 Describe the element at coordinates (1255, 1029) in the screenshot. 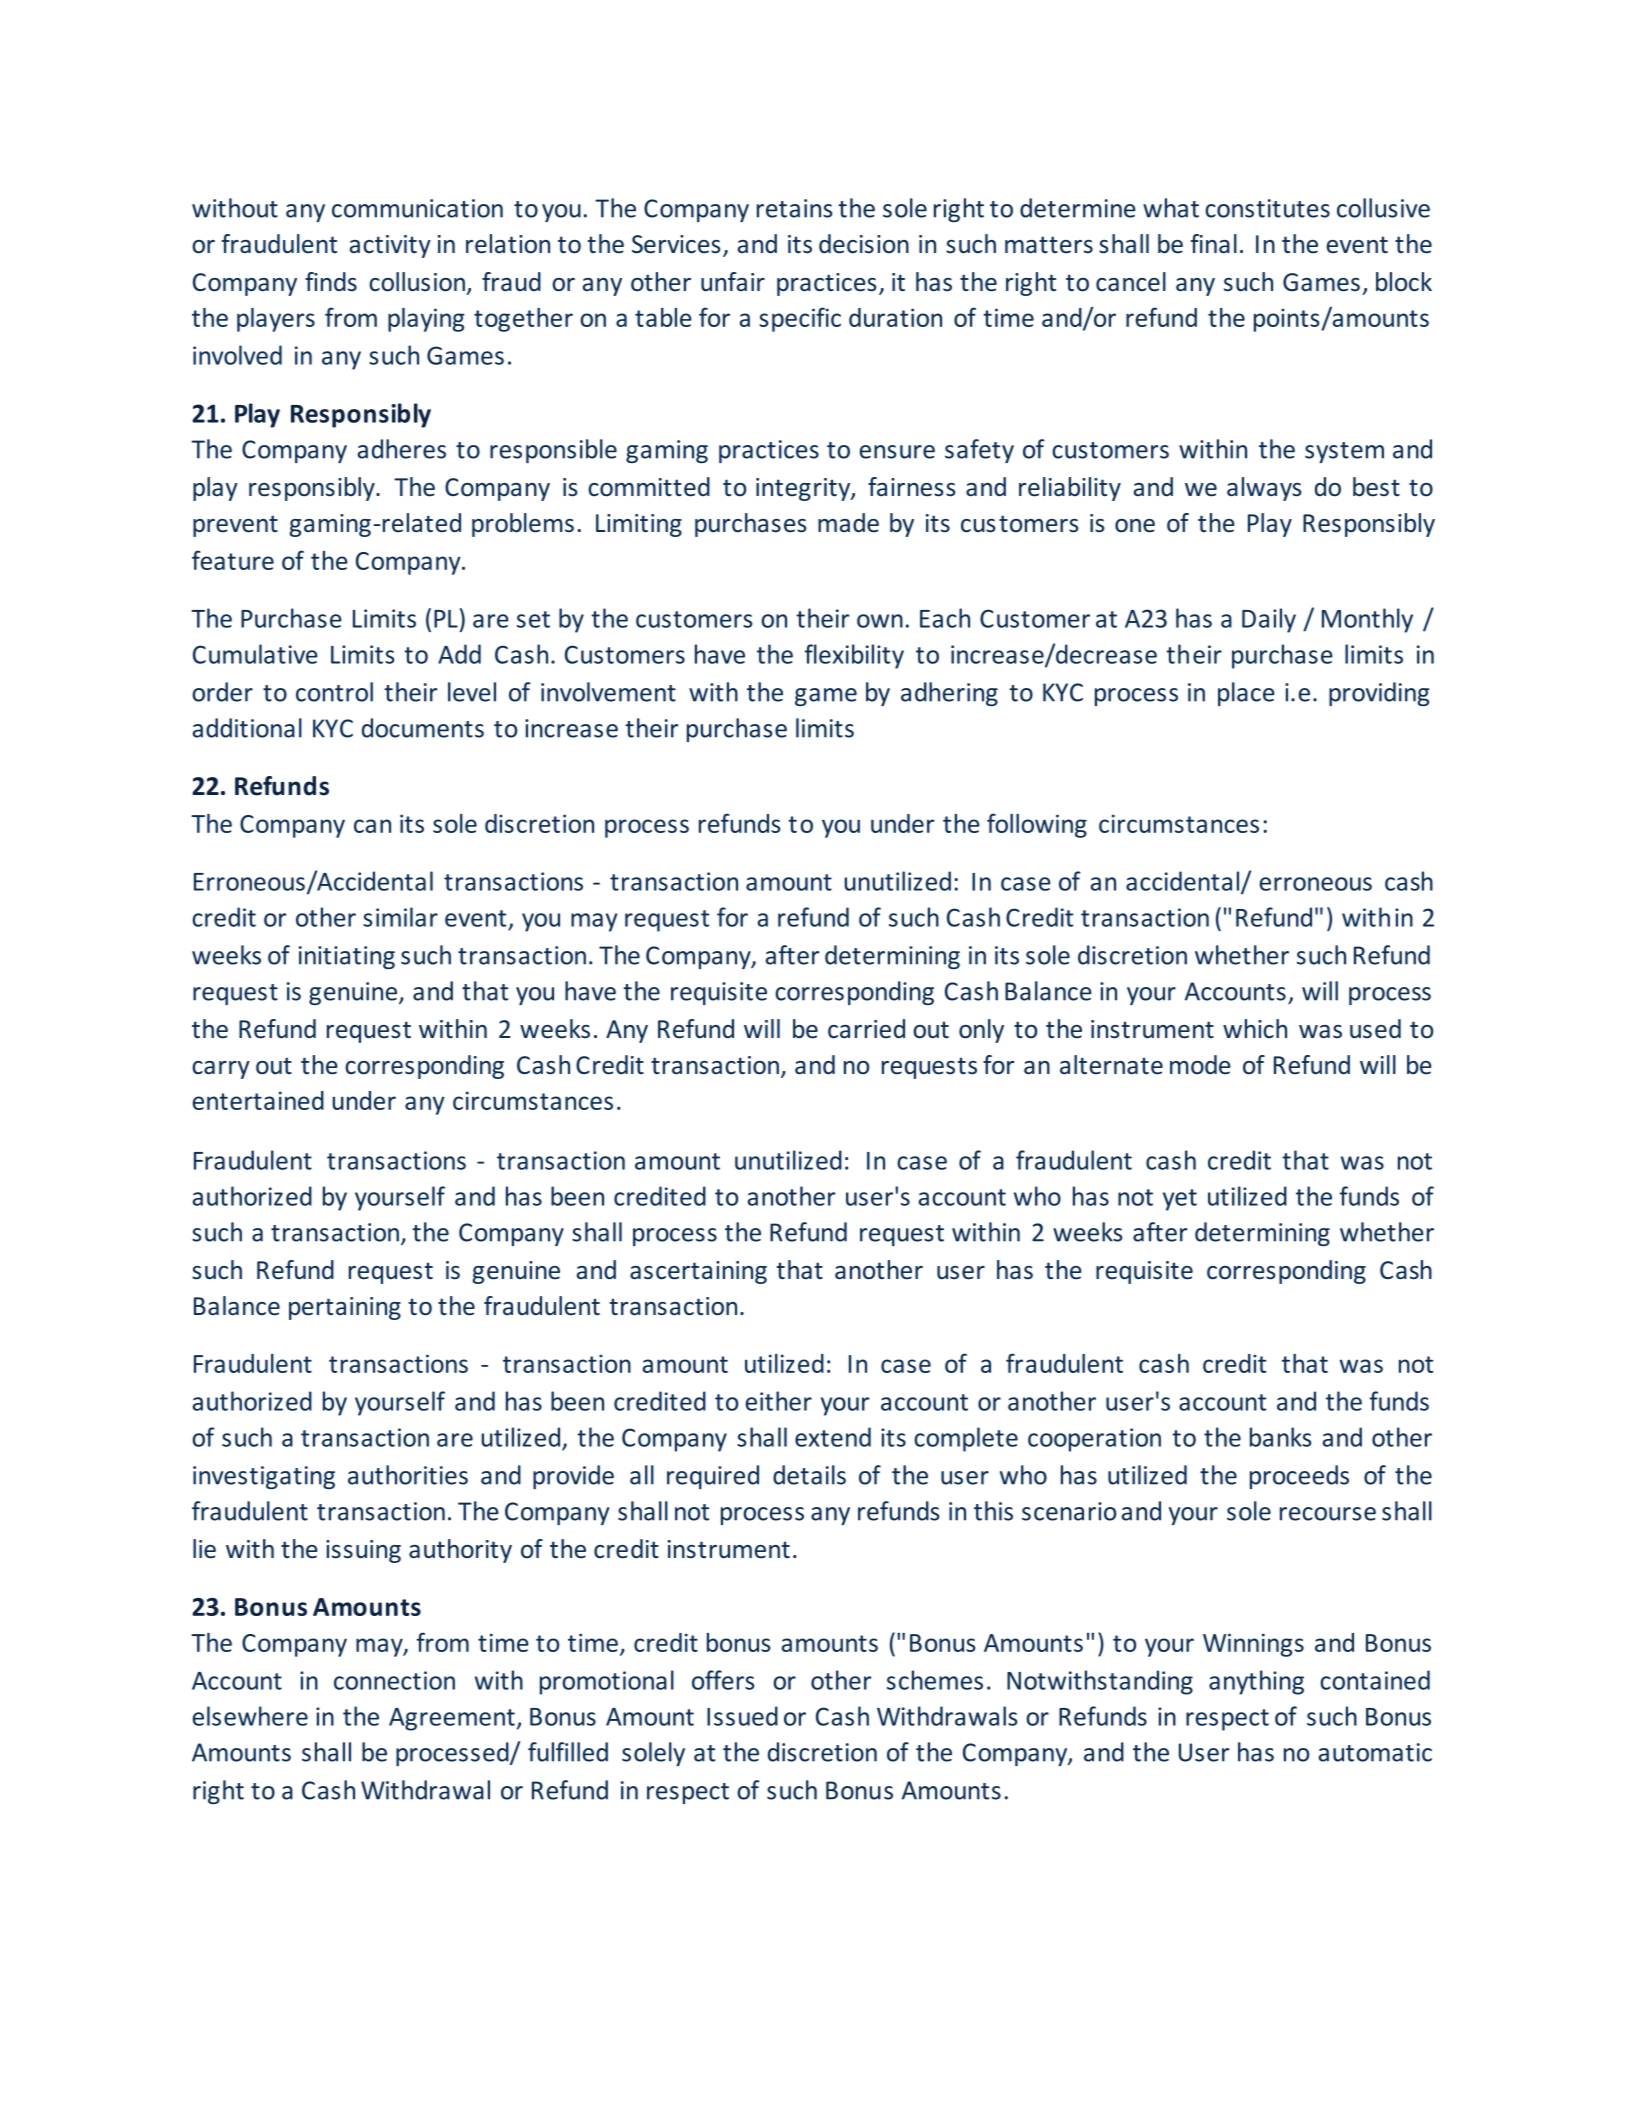

I see `which` at that location.
